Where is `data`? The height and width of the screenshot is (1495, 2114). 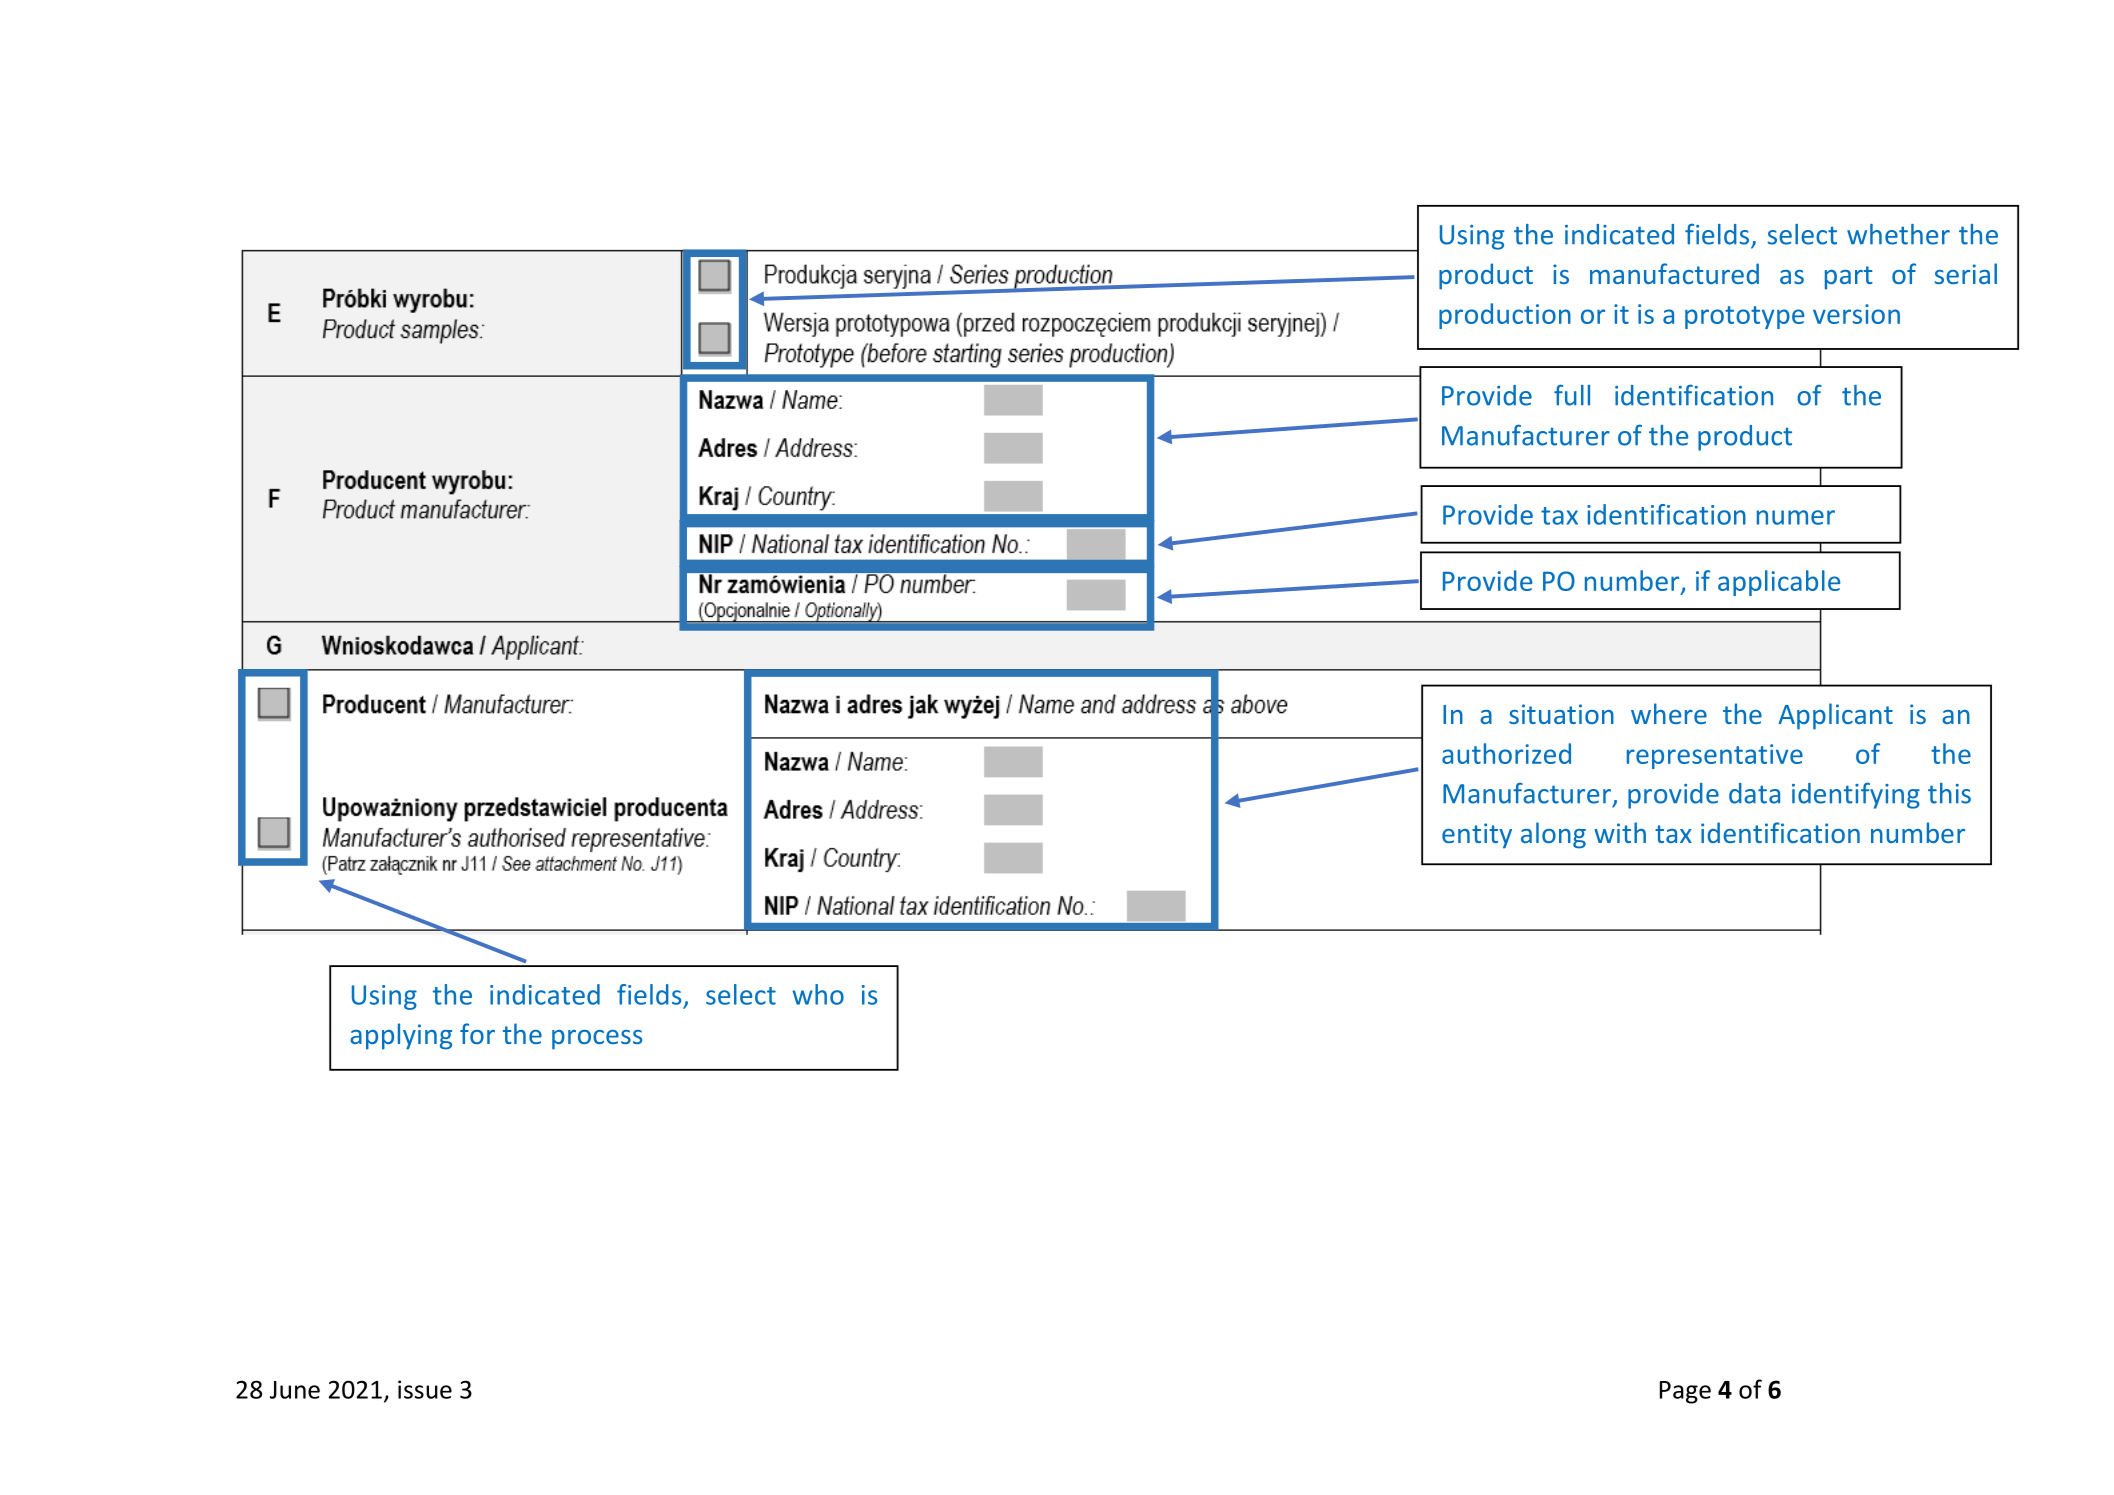
data is located at coordinates (1754, 793).
